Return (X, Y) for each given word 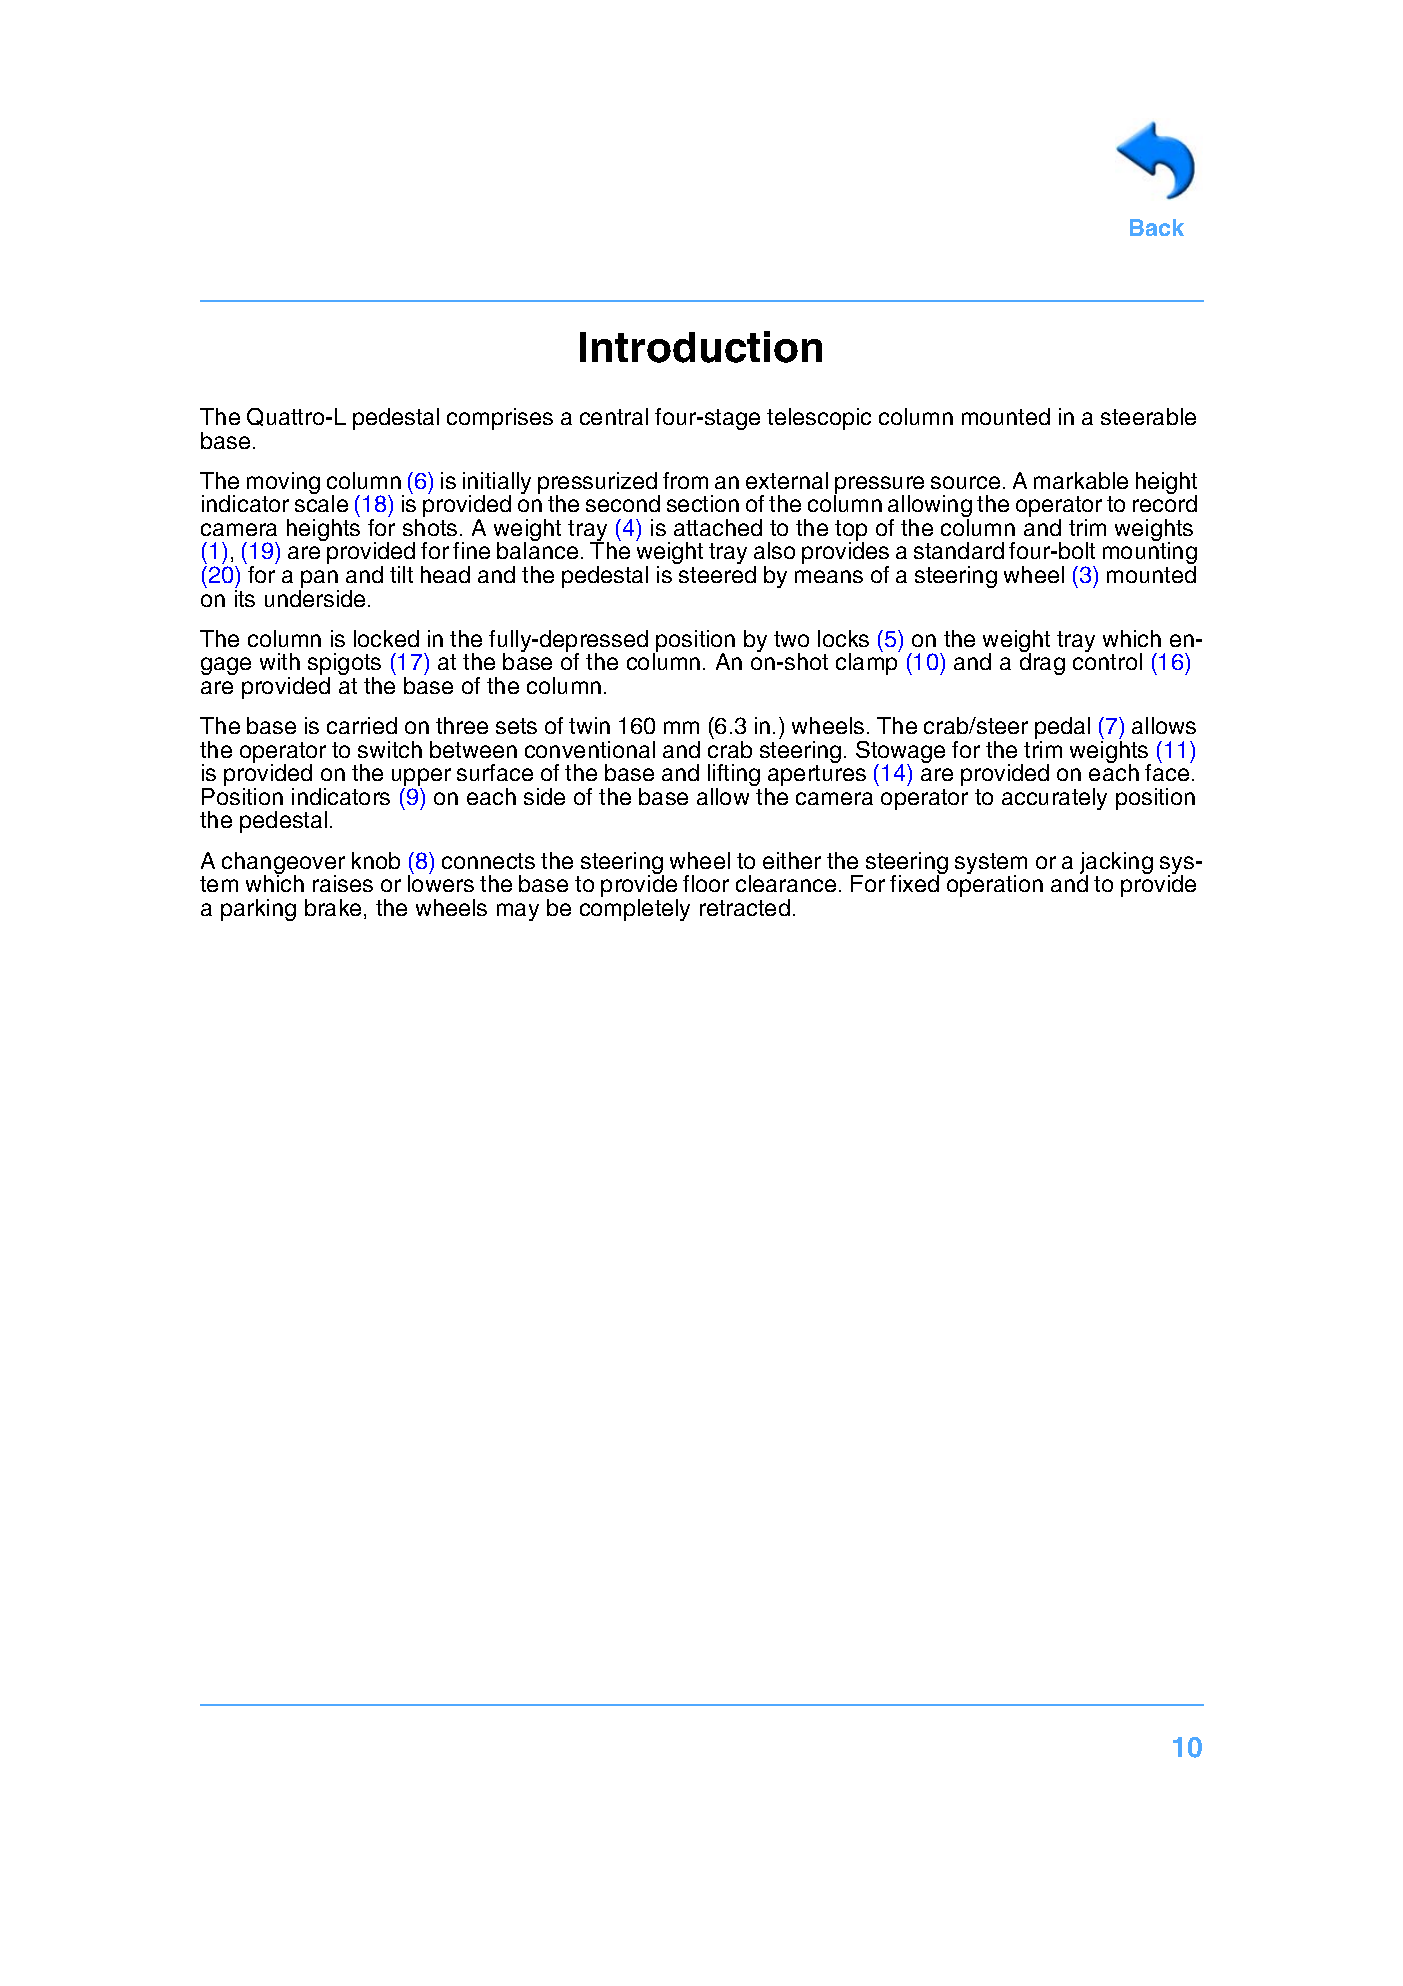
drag (1042, 664)
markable (1081, 480)
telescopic (819, 419)
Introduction (701, 347)
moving (283, 484)
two (791, 639)
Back (1157, 227)
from (685, 480)
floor (706, 883)
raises (343, 883)
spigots (344, 666)
